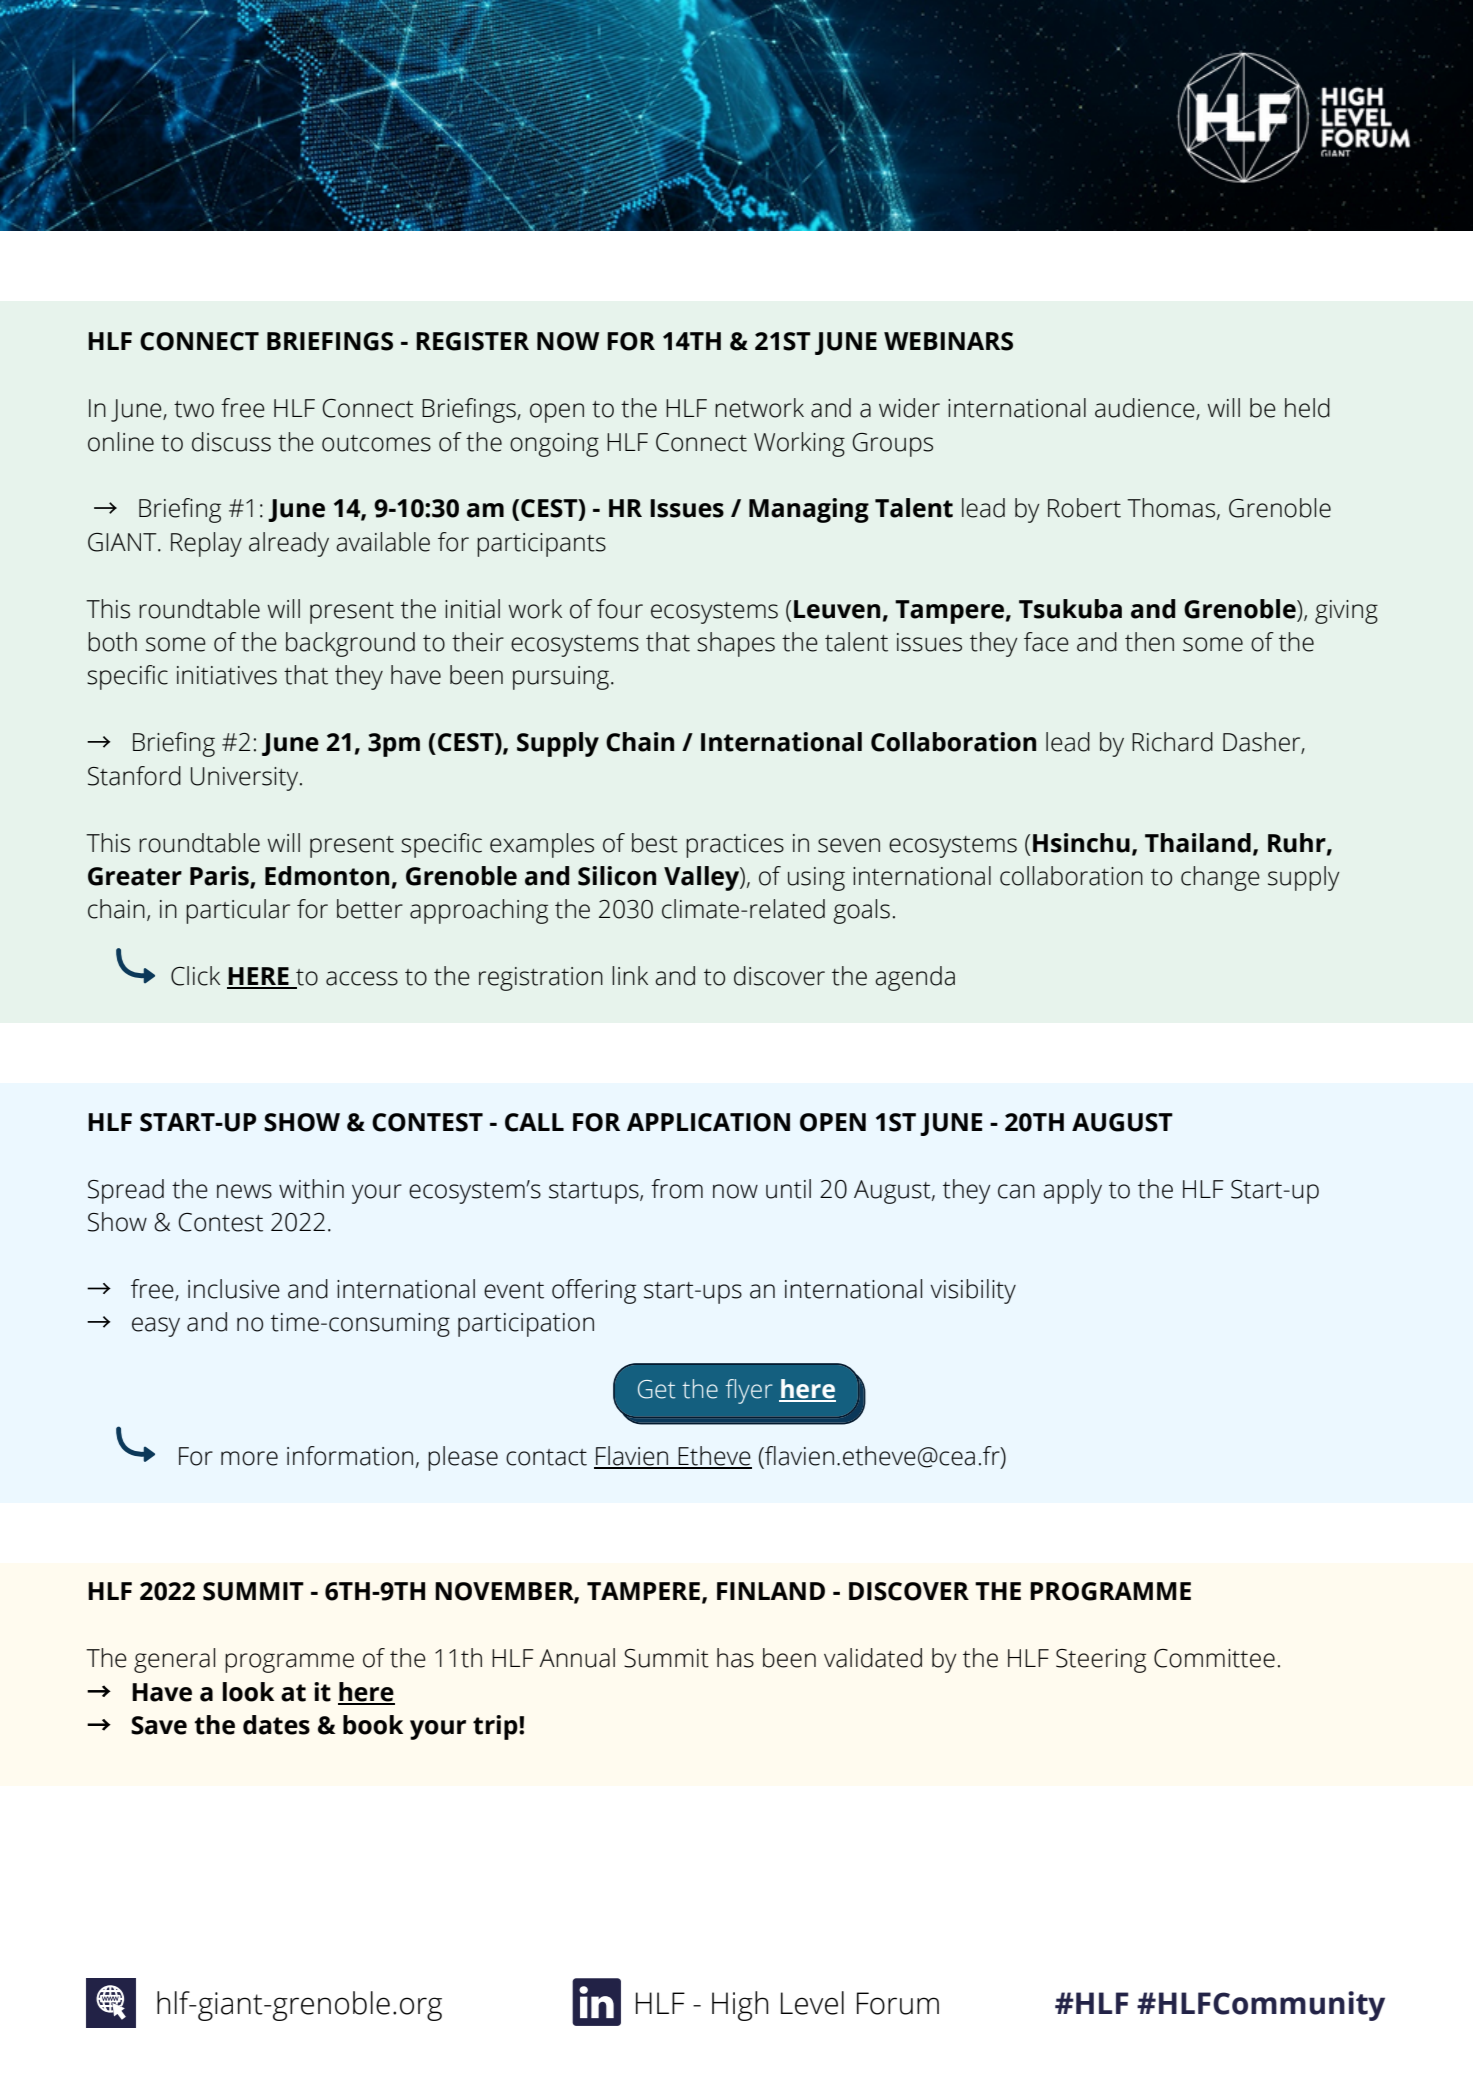  What do you see at coordinates (677, 1189) in the screenshot?
I see `from` at bounding box center [677, 1189].
